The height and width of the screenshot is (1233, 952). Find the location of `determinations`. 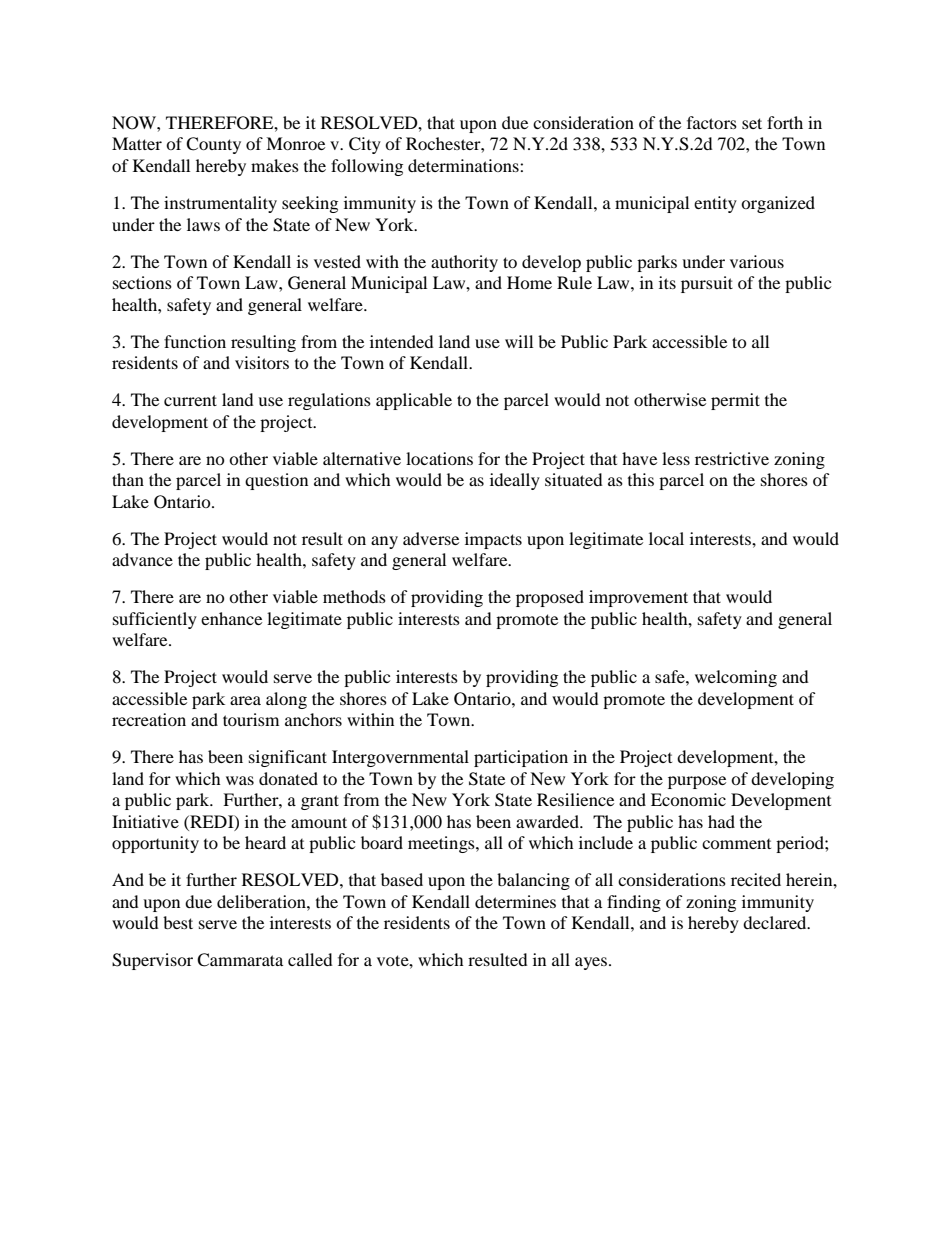

determinations is located at coordinates (464, 165).
